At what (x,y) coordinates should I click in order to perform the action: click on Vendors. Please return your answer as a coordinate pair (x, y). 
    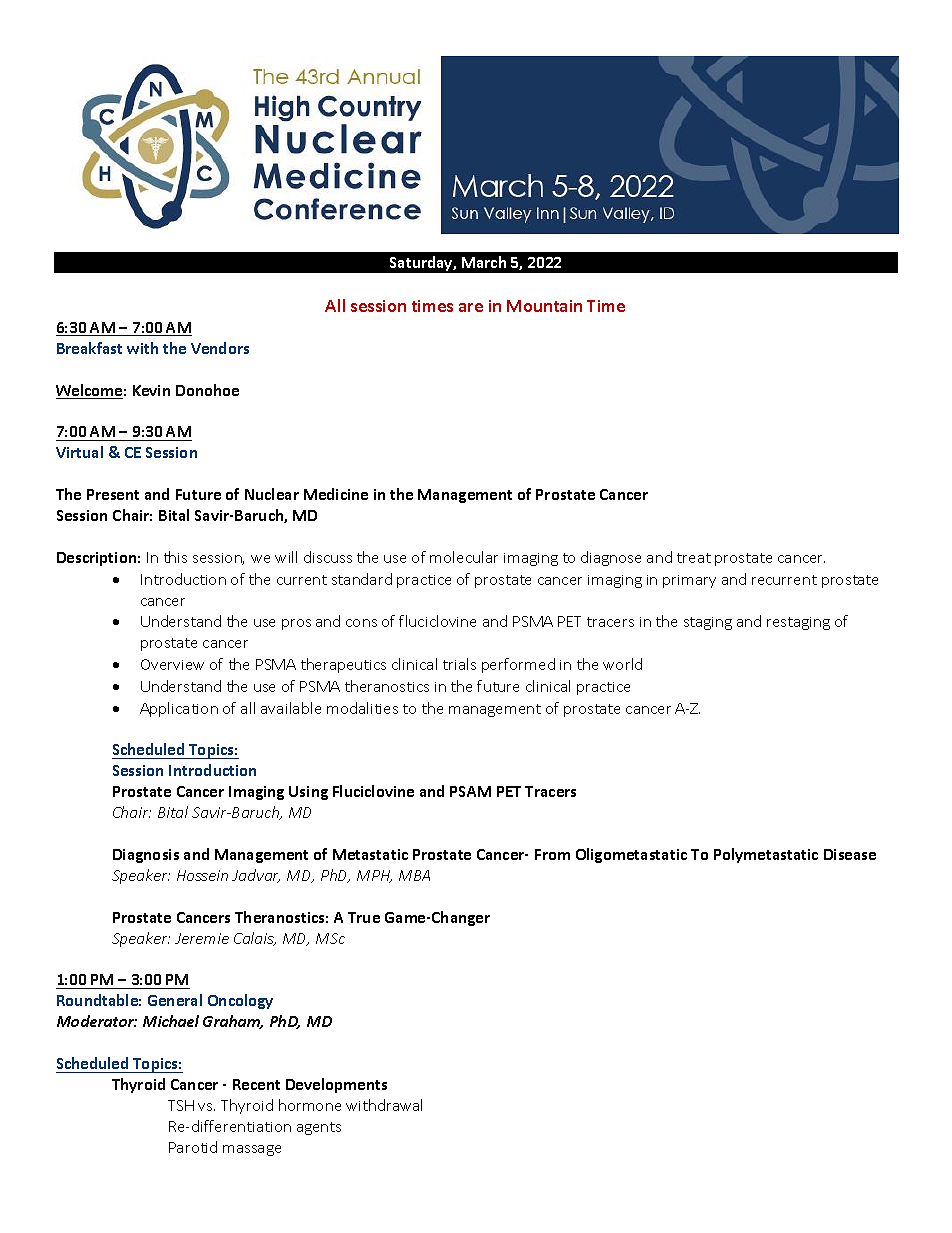
    Looking at the image, I should click on (220, 348).
